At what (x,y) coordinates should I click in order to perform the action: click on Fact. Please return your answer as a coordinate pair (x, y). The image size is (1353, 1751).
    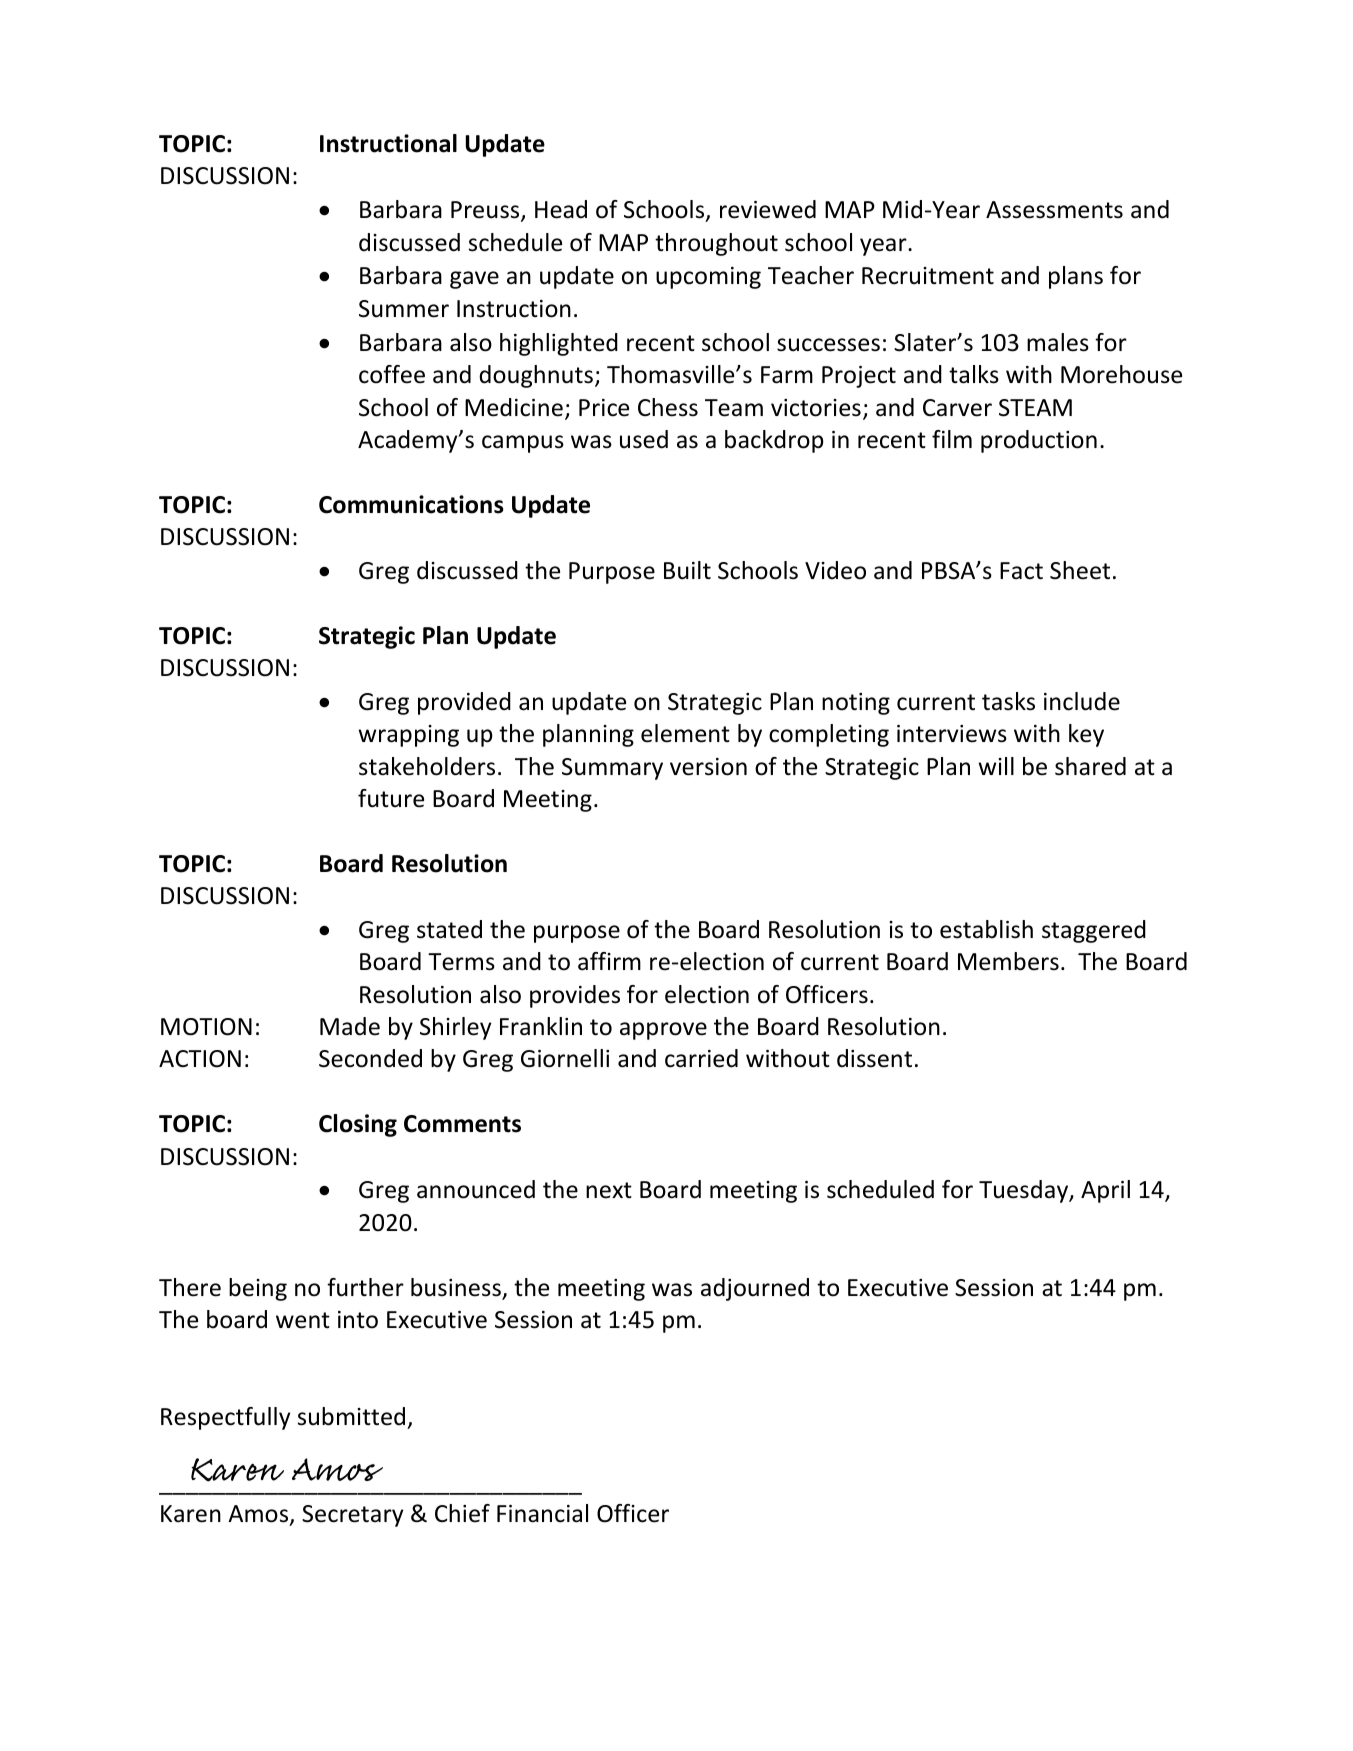
    Looking at the image, I should click on (1021, 571).
